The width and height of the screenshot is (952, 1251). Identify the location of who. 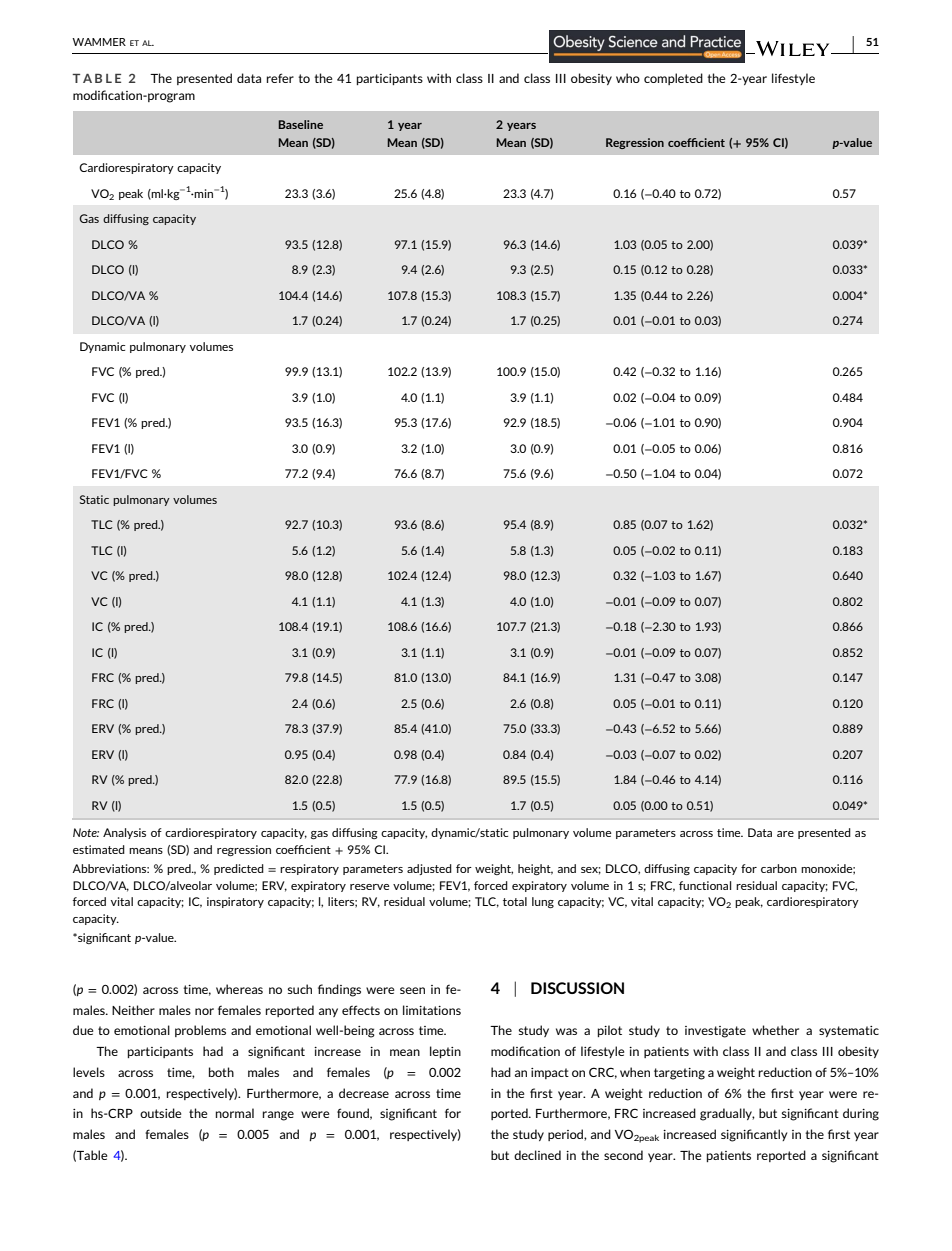
(628, 78).
